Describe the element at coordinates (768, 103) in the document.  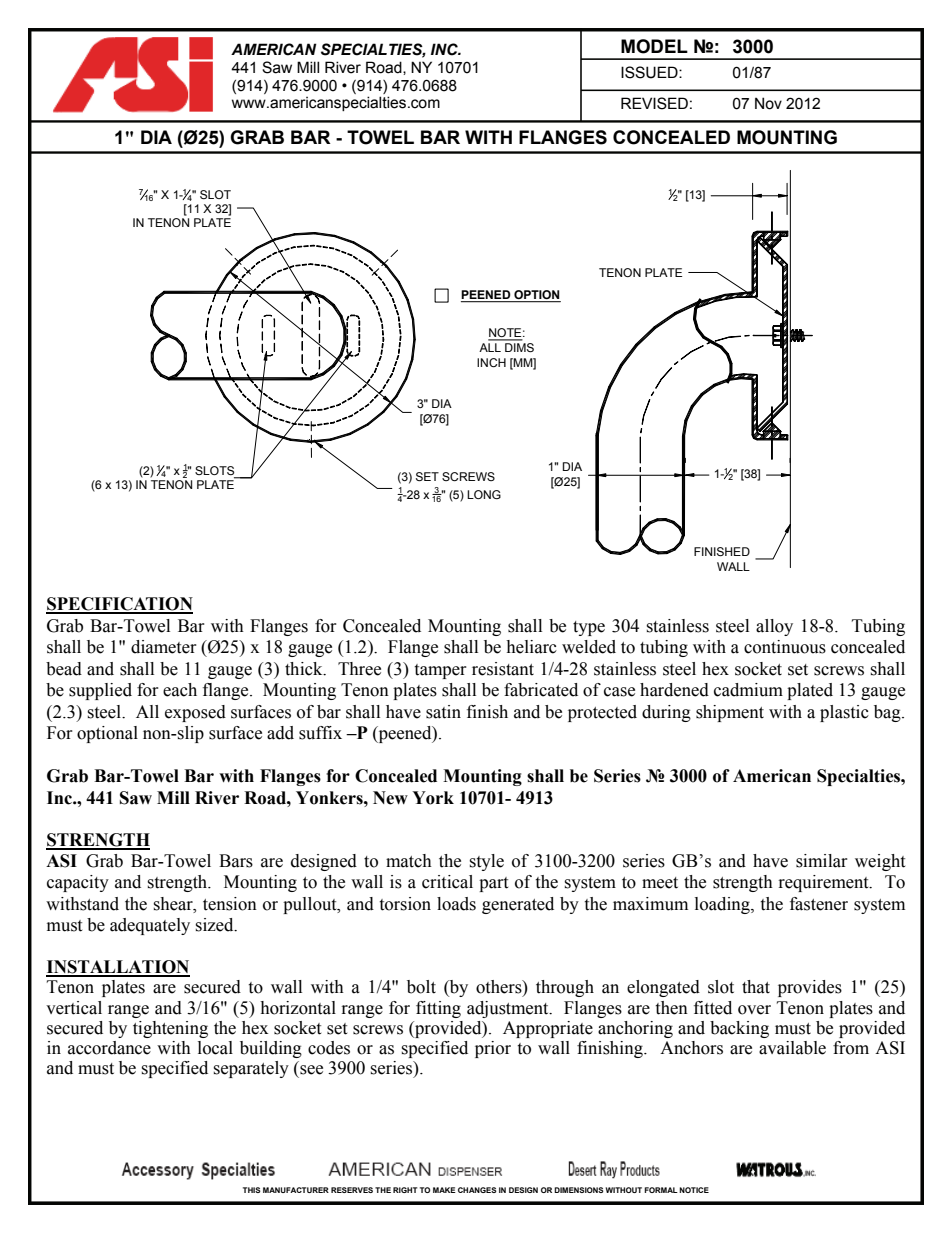
I see `Nov` at that location.
